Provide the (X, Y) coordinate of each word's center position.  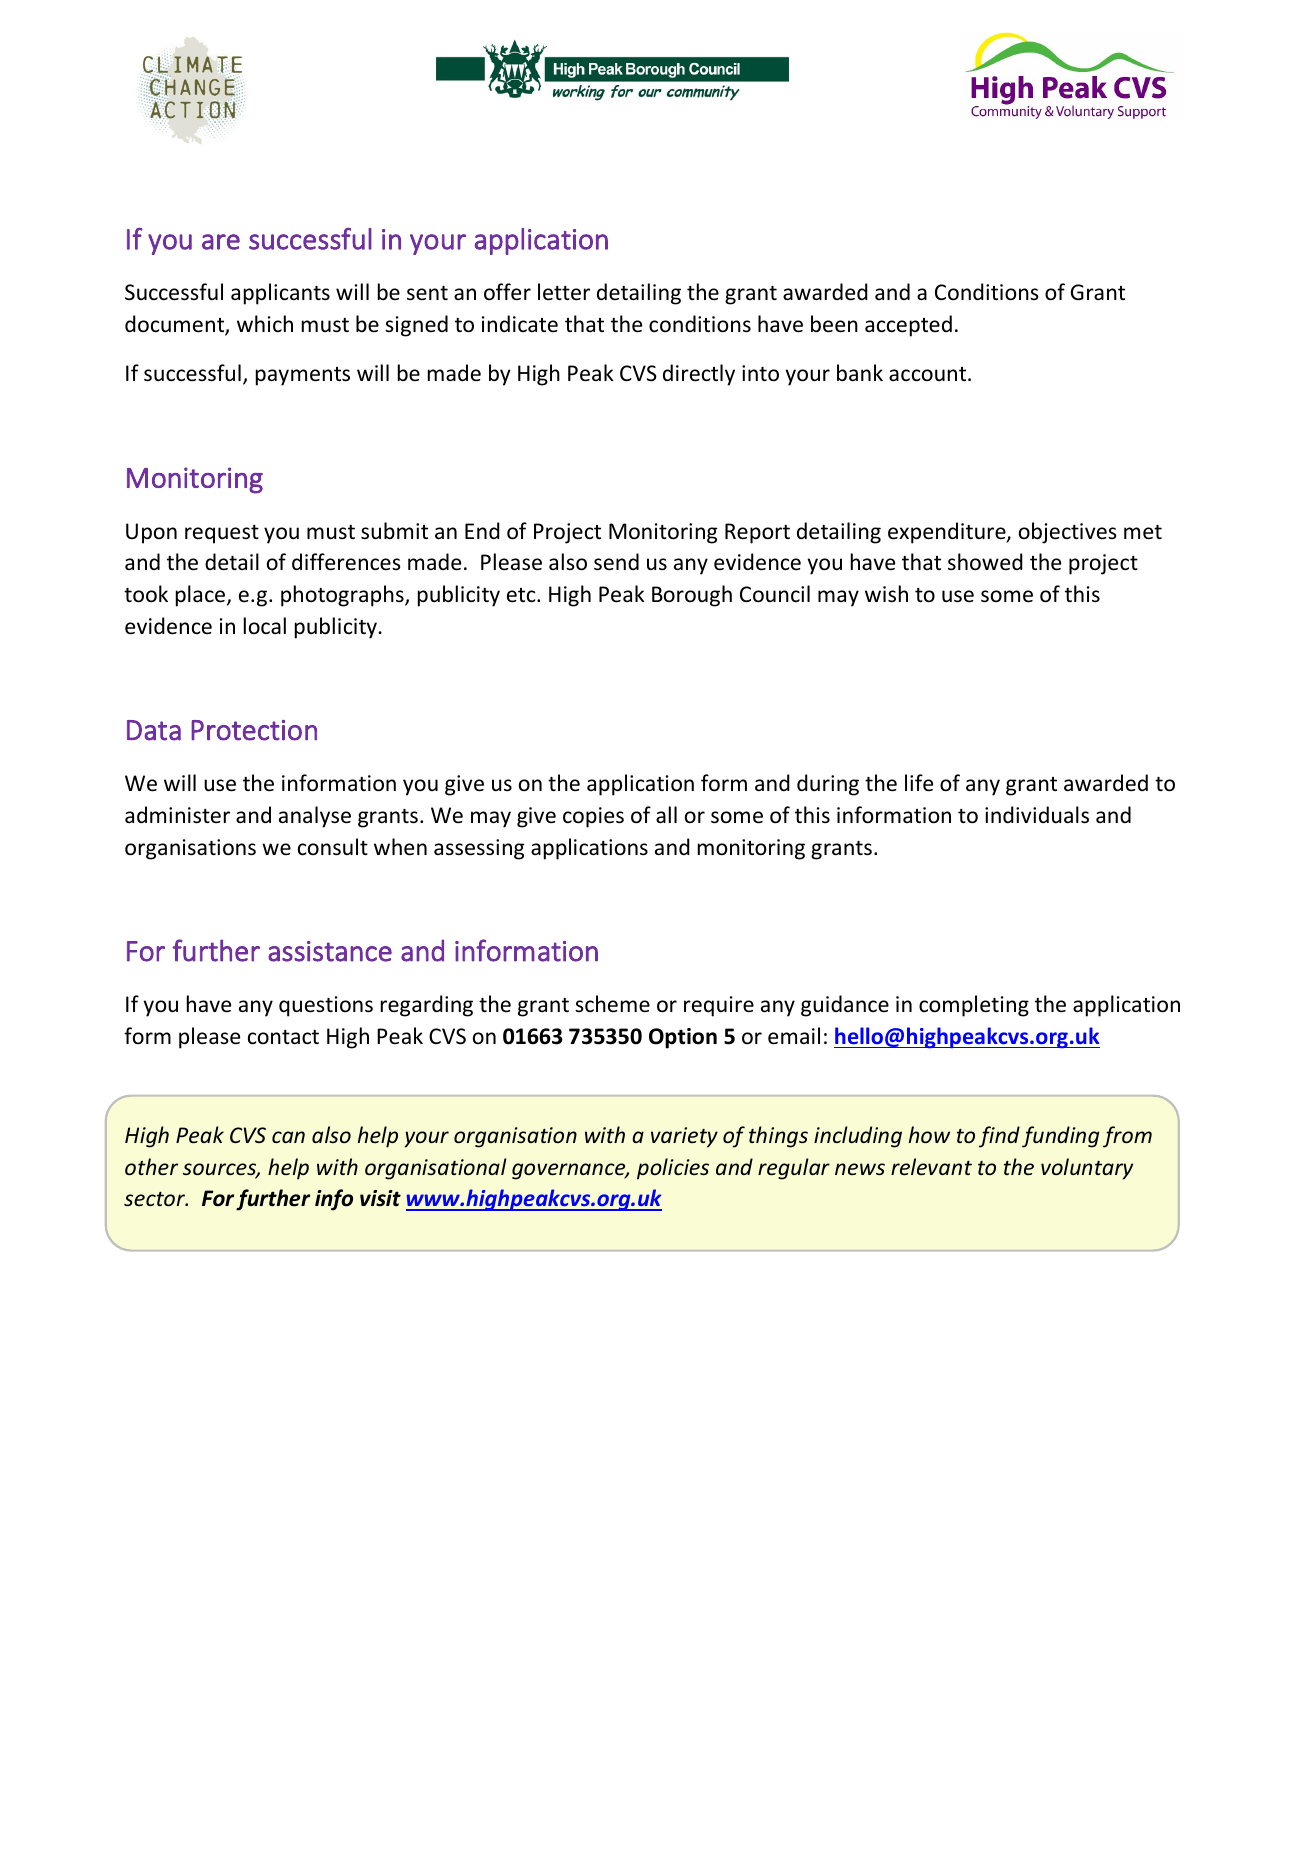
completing (974, 1006)
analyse (315, 817)
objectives (1068, 533)
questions (326, 1006)
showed (985, 562)
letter (564, 292)
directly (699, 375)
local (265, 625)
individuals (1037, 815)
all (666, 814)
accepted (908, 326)
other (151, 1167)
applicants (280, 294)
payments (303, 376)
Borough (692, 596)
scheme (612, 1004)
